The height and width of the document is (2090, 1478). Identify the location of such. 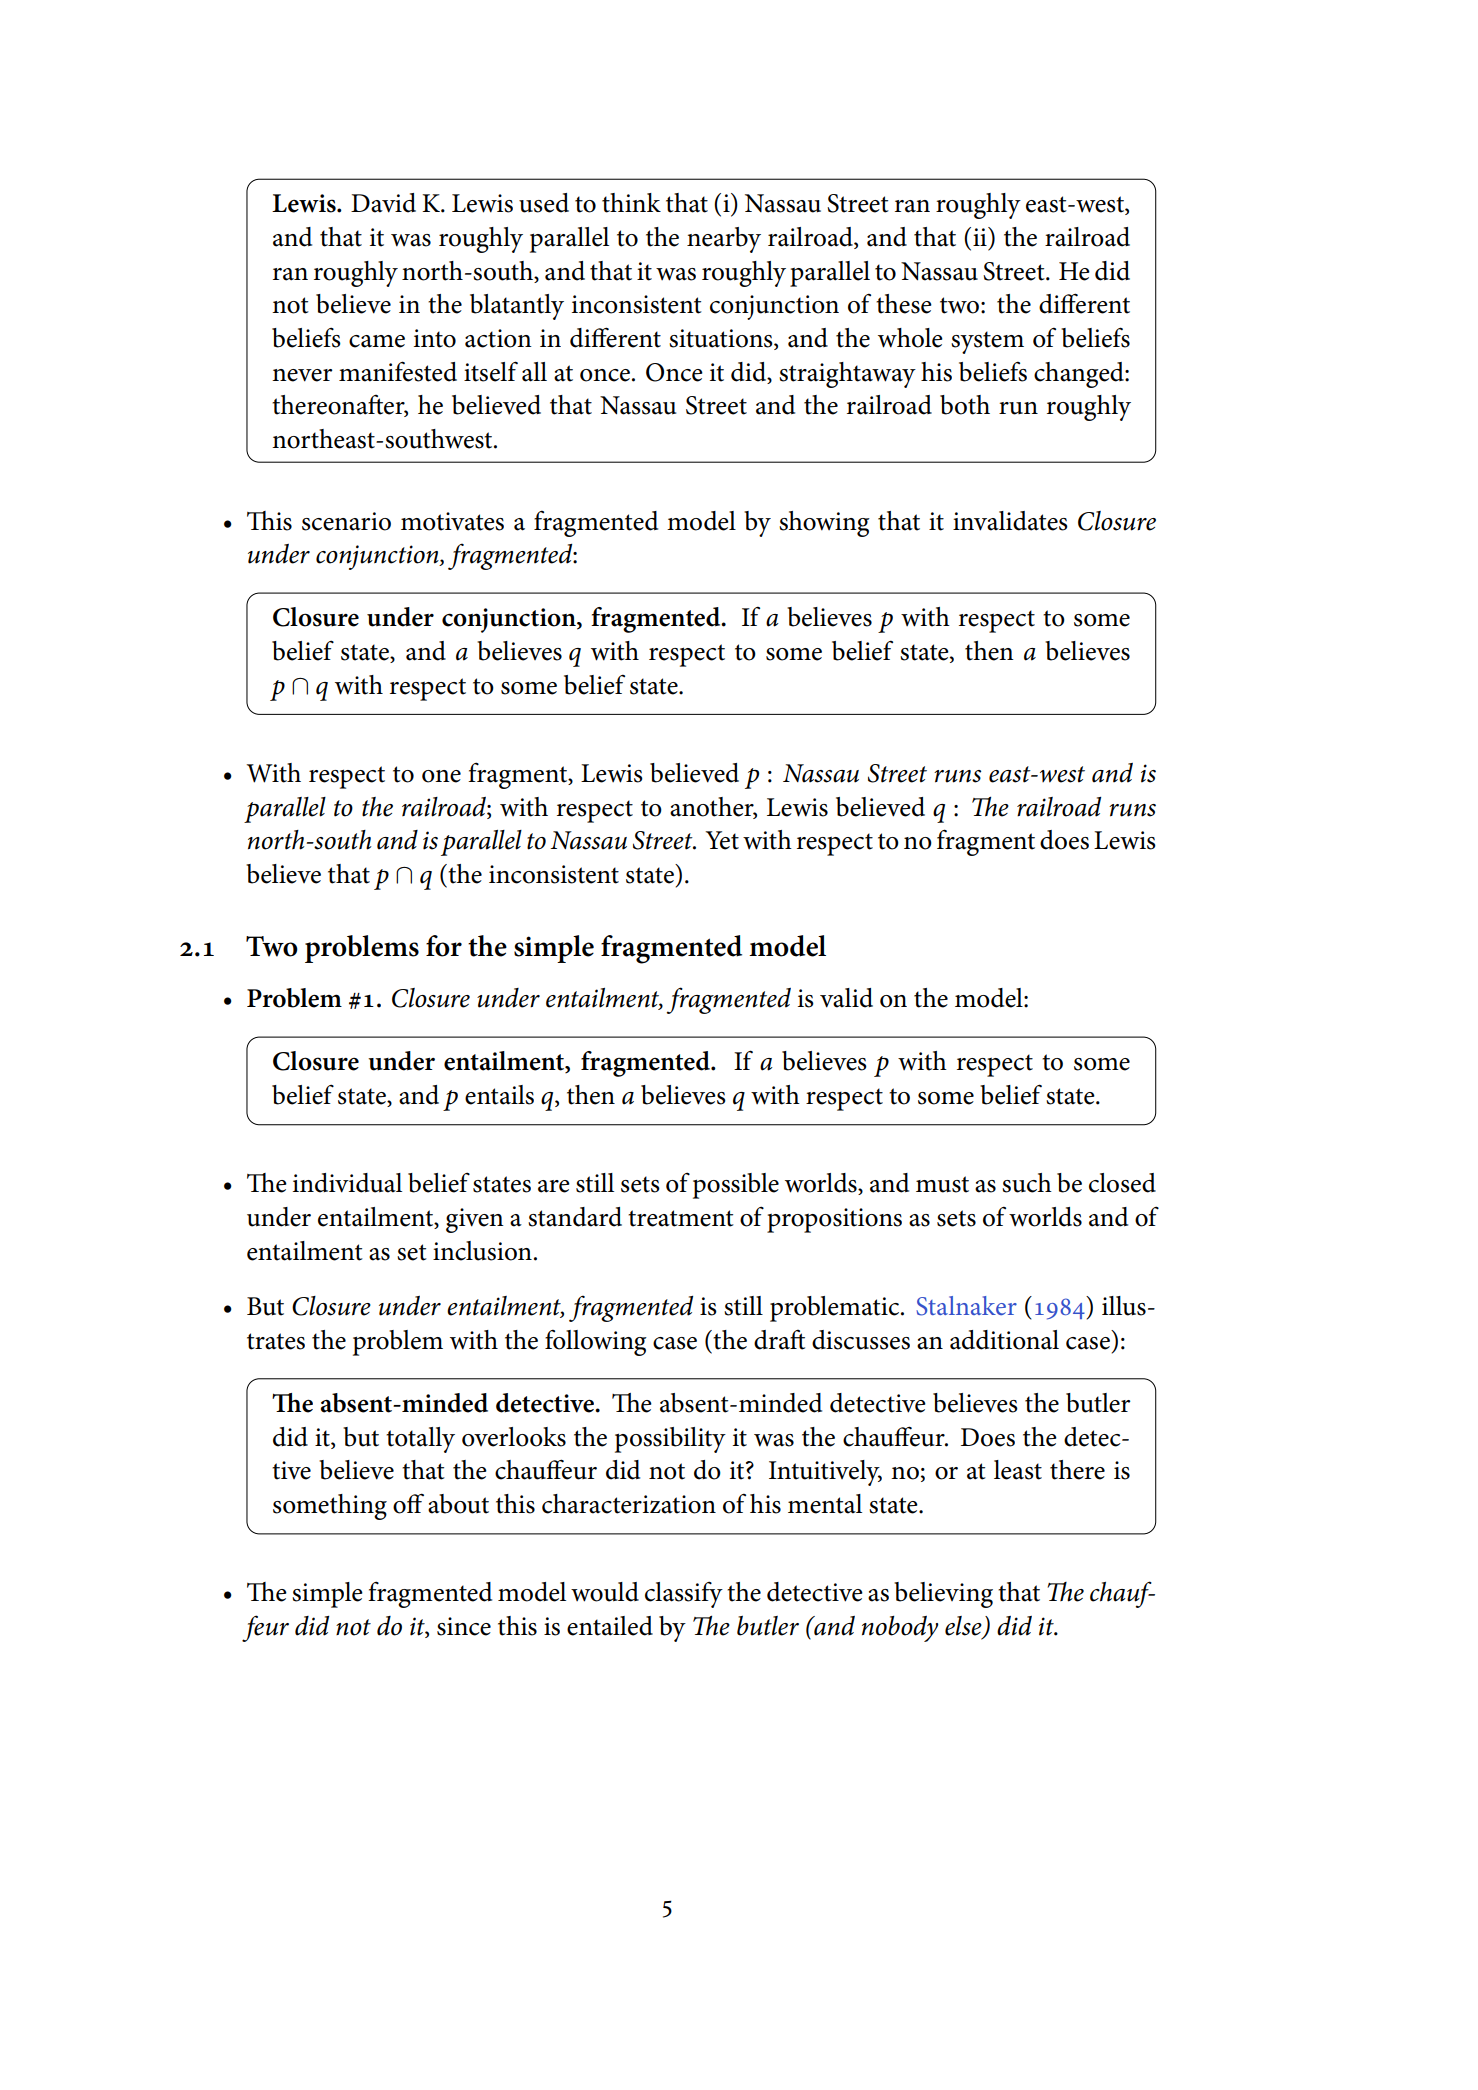
(1027, 1183).
